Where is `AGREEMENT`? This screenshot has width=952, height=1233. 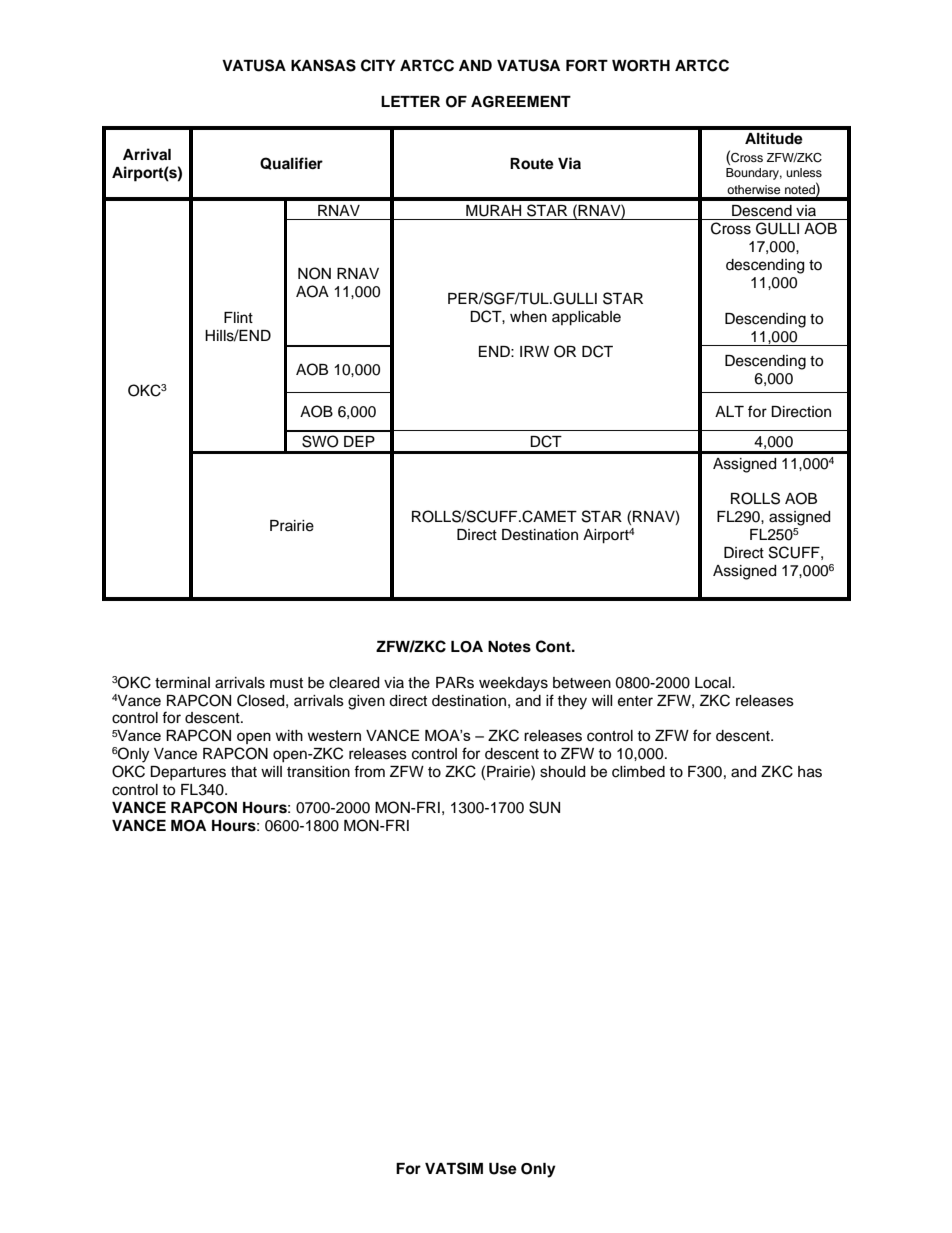
AGREEMENT is located at coordinates (521, 102).
